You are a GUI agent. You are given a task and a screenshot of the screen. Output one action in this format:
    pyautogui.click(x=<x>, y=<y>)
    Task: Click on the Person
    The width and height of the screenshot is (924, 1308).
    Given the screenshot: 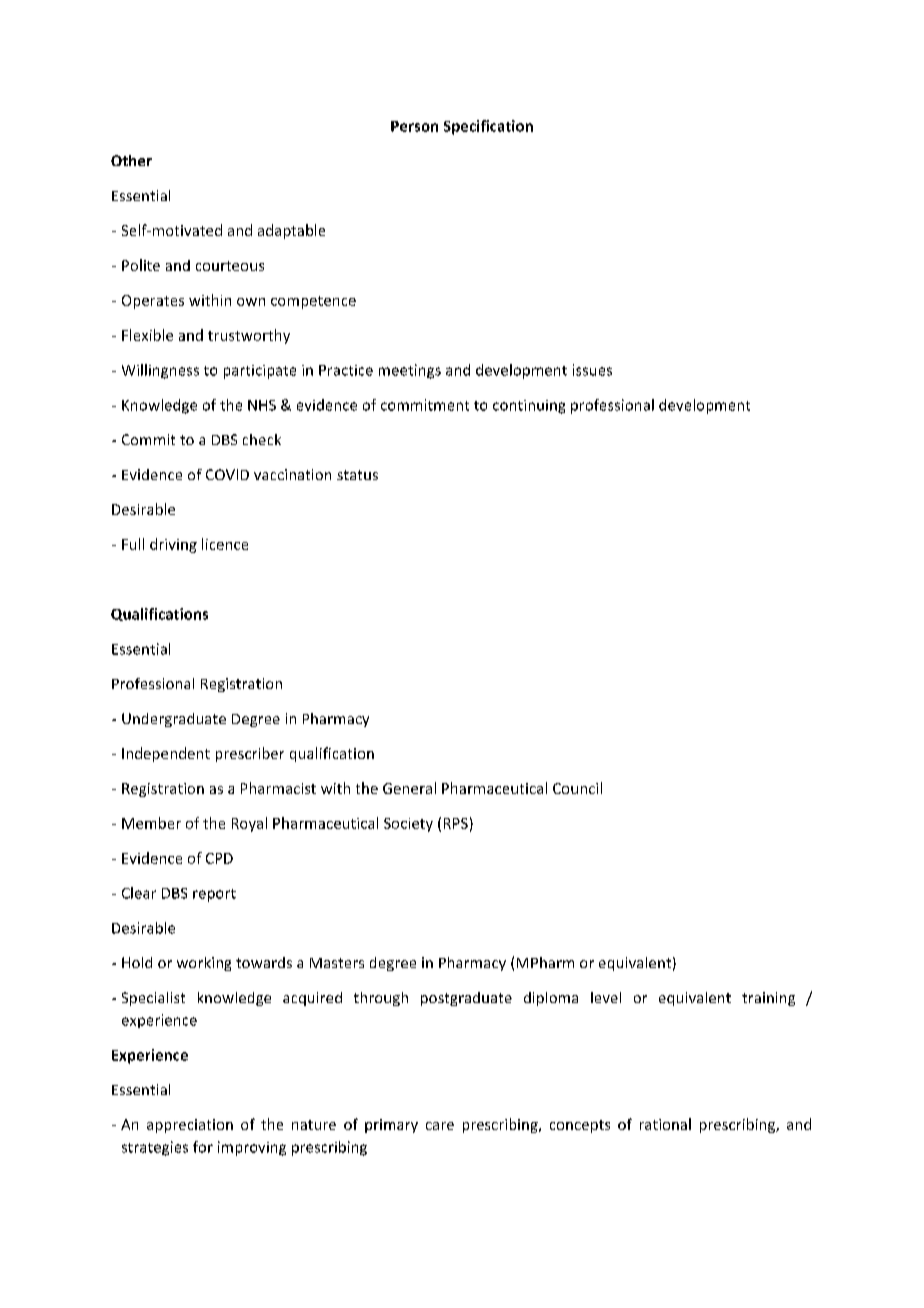 What is the action you would take?
    pyautogui.click(x=414, y=126)
